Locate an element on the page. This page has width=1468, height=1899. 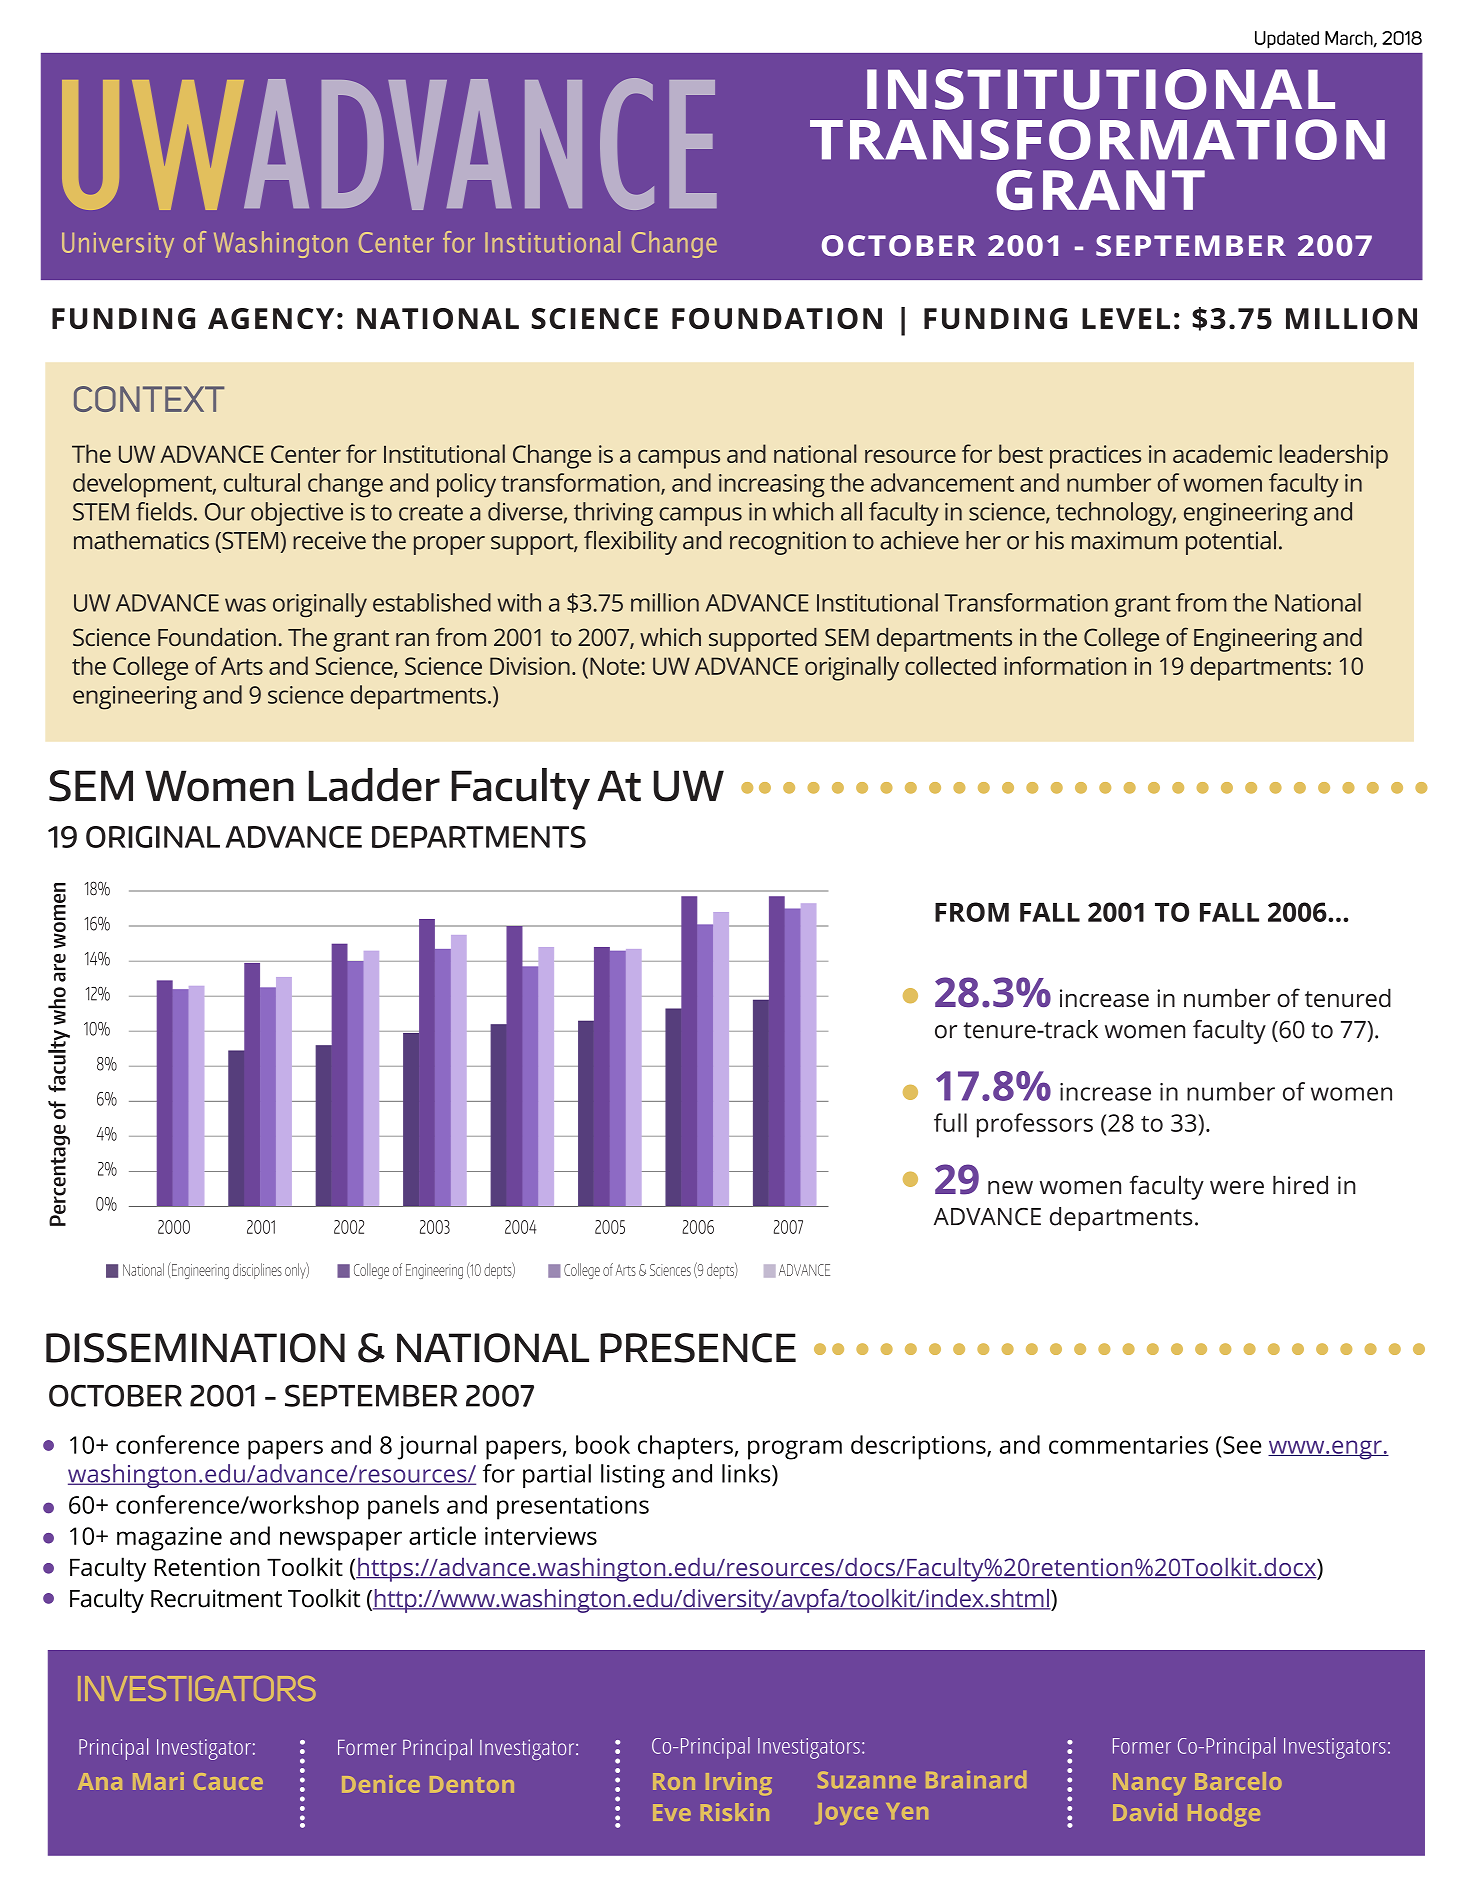
Updated is located at coordinates (1287, 40).
